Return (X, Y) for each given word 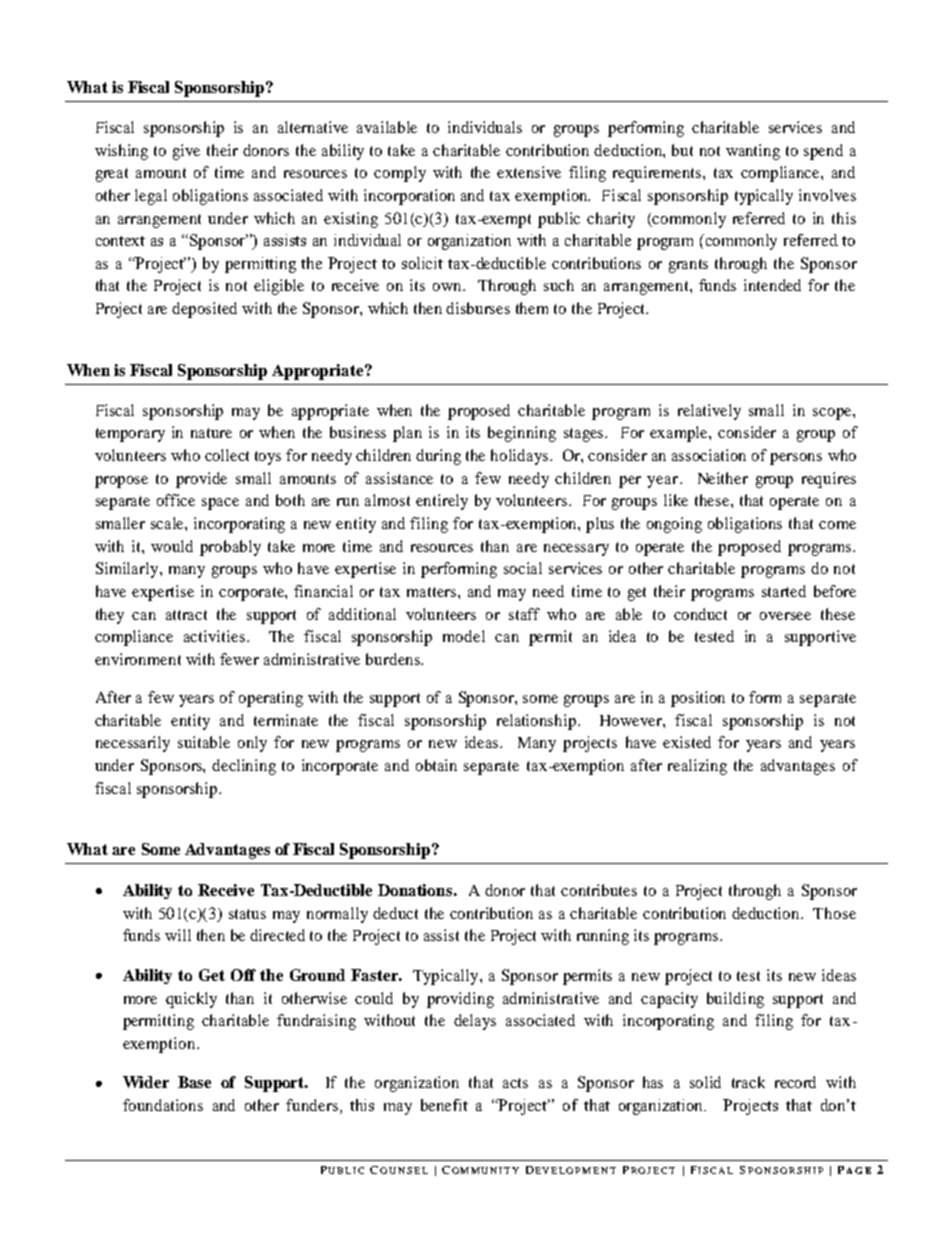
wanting (753, 152)
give (186, 152)
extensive (529, 172)
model (464, 636)
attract (186, 615)
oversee (785, 616)
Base (194, 1082)
